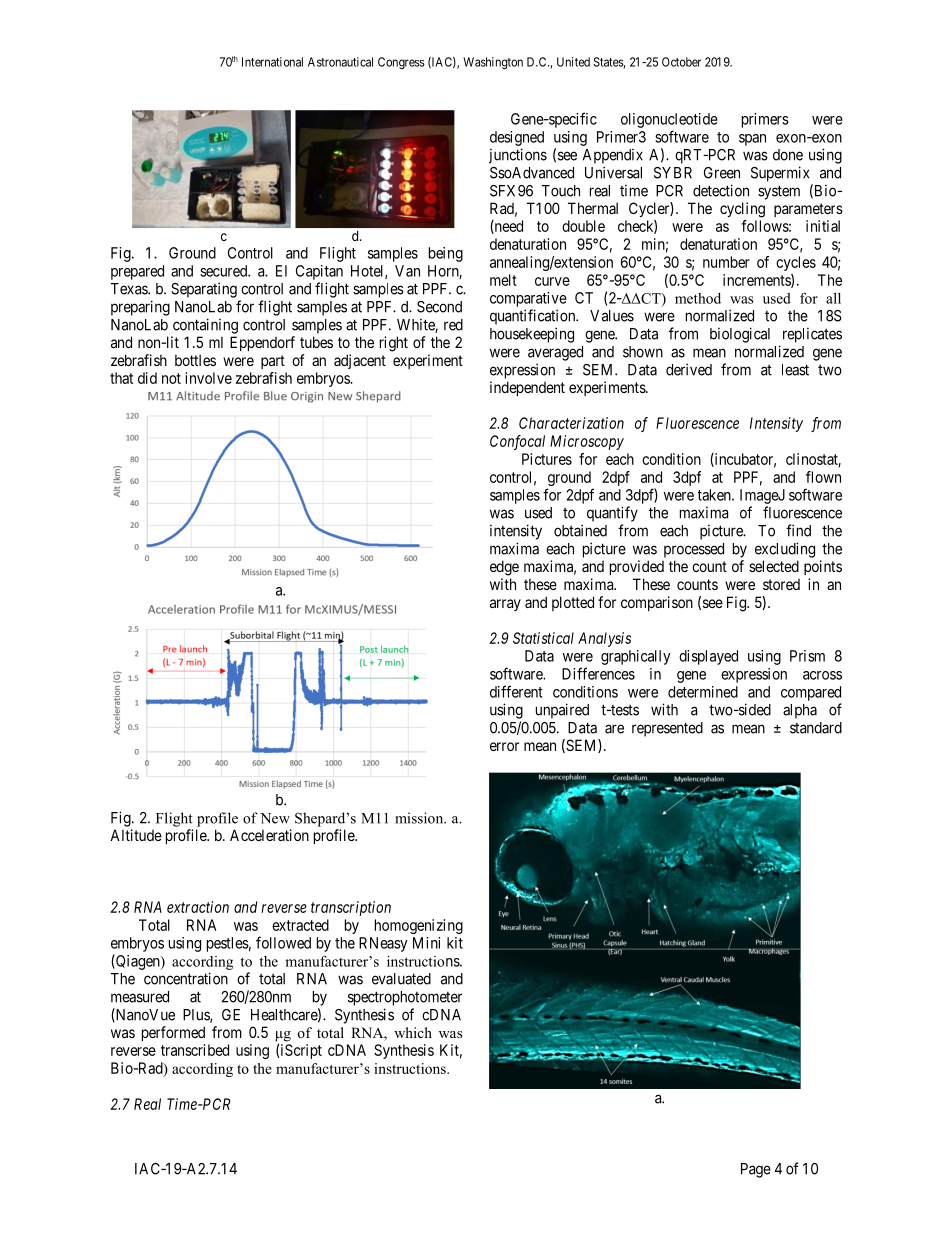 This screenshot has width=952, height=1233. What do you see at coordinates (272, 62) in the screenshot?
I see `International` at bounding box center [272, 62].
